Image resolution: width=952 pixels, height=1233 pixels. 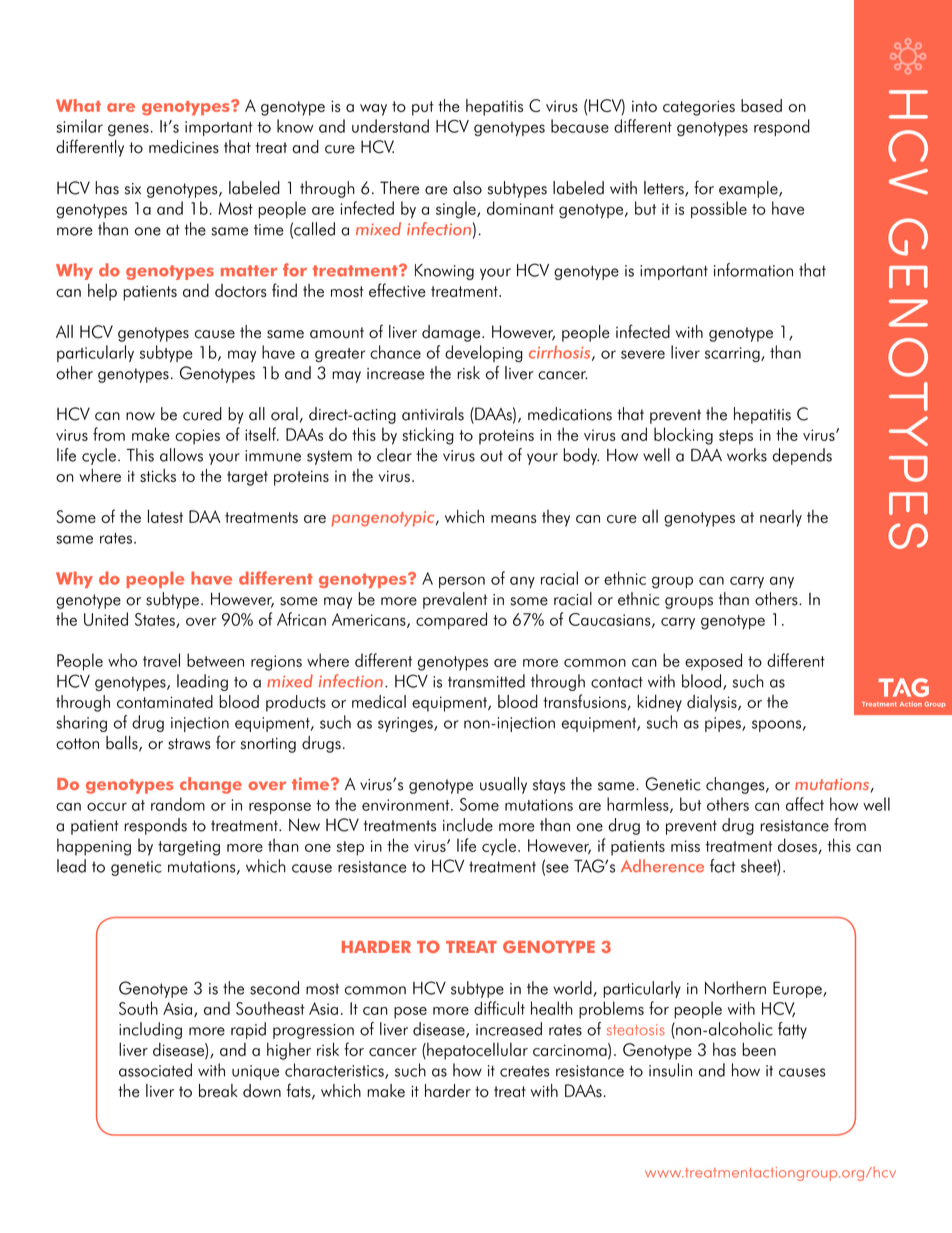 I want to click on associated, so click(x=155, y=1070).
